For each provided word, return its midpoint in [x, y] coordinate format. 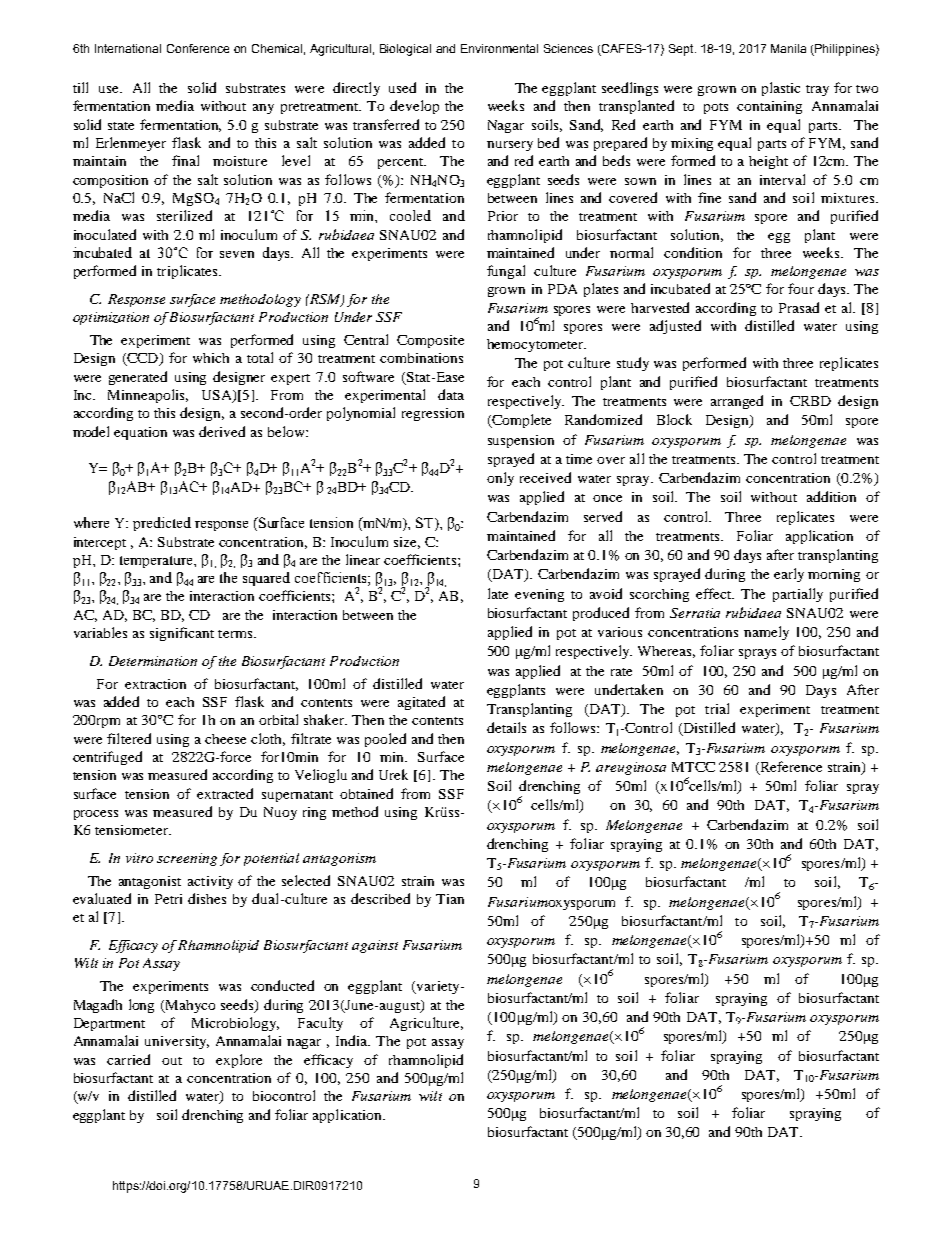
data [451, 394]
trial [717, 708]
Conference [198, 48]
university [177, 1042]
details [506, 727]
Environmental [499, 48]
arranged [737, 402]
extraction [155, 684]
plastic [781, 89]
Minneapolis [148, 396]
